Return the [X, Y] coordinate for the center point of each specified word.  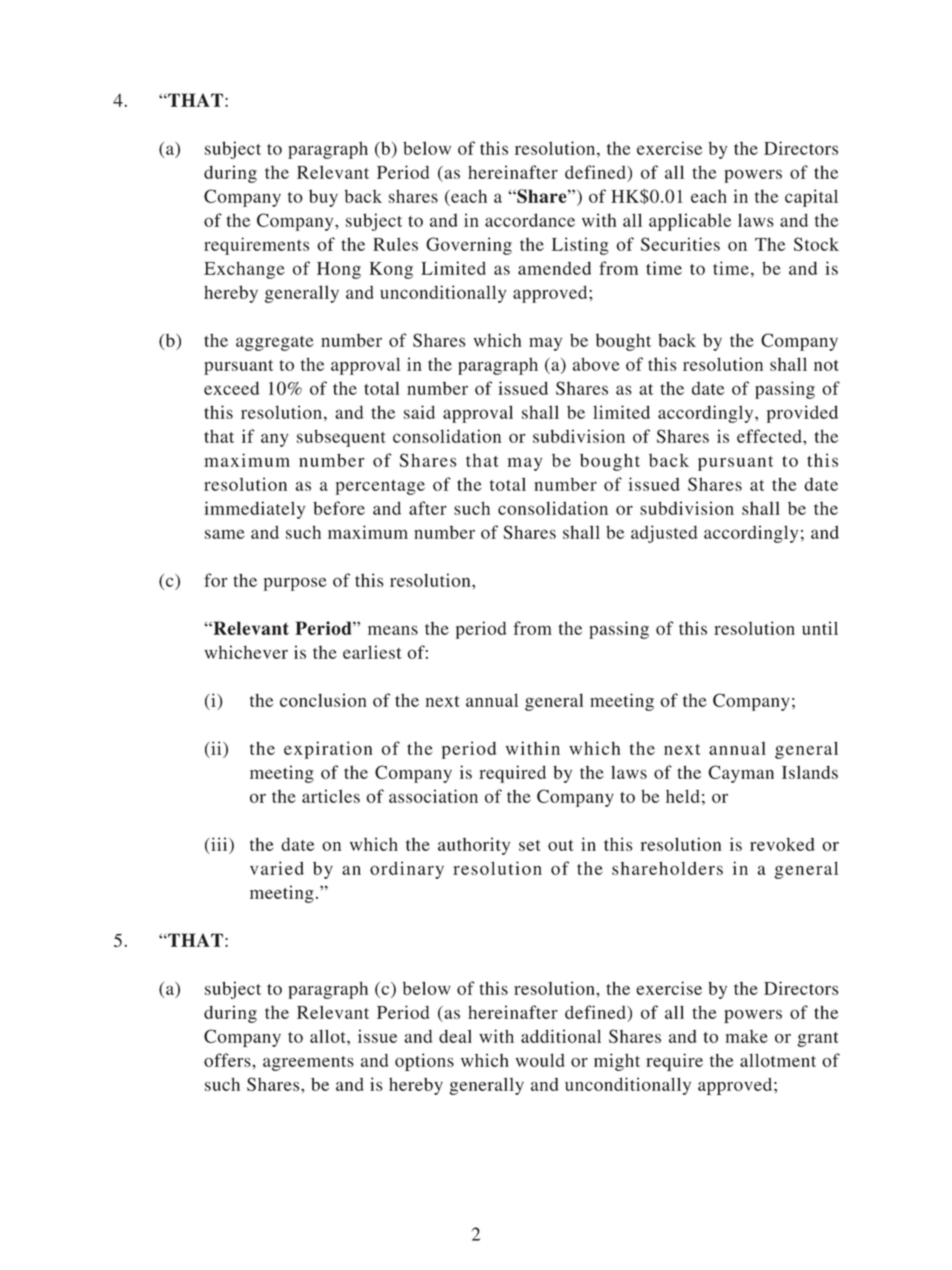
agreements [308, 1063]
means [393, 630]
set [530, 845]
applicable [690, 222]
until [820, 628]
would [540, 1060]
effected [770, 436]
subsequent [341, 438]
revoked [782, 844]
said [419, 412]
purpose [295, 584]
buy [323, 198]
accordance [530, 220]
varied [277, 868]
